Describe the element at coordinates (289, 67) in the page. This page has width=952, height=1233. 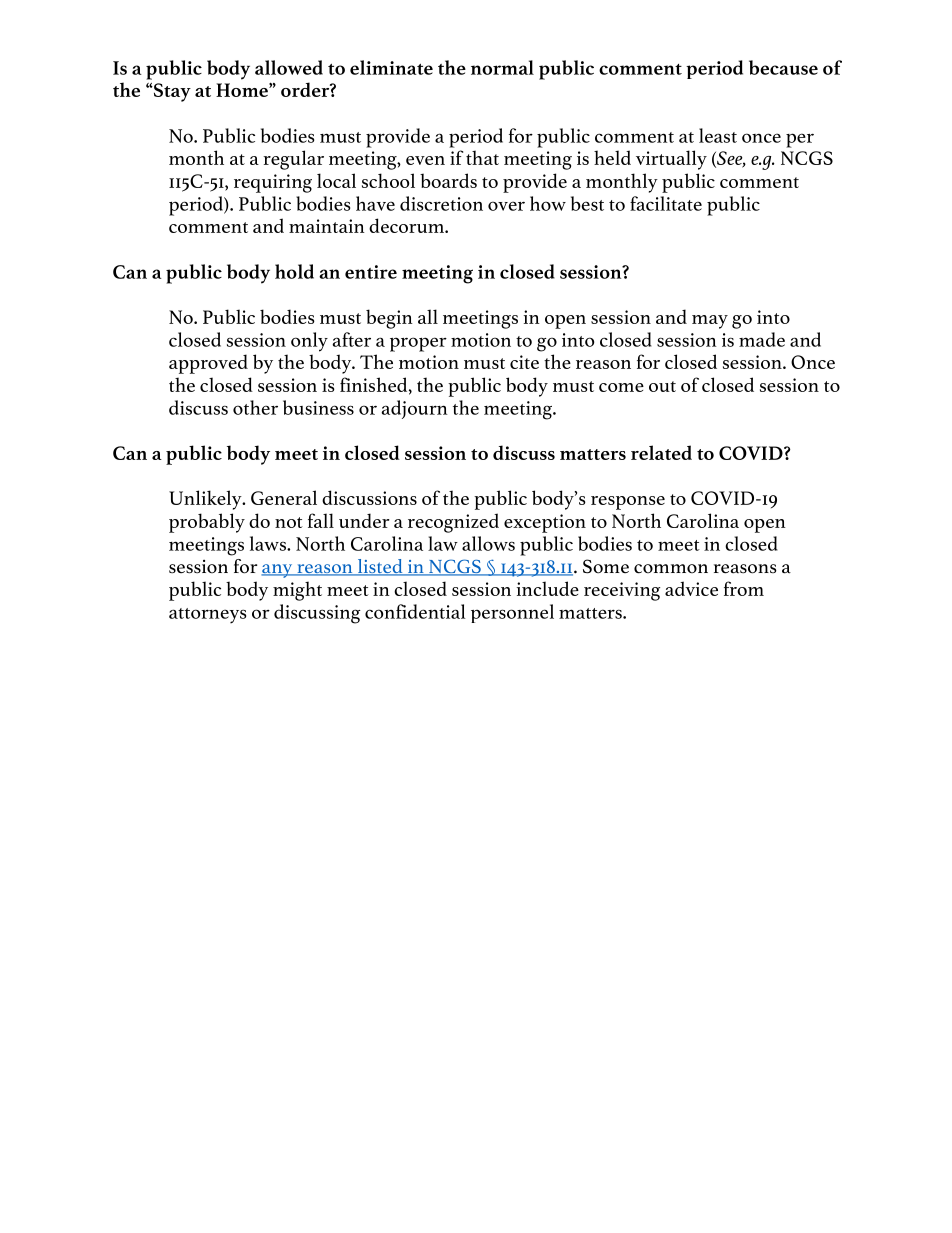
I see `allowed` at that location.
